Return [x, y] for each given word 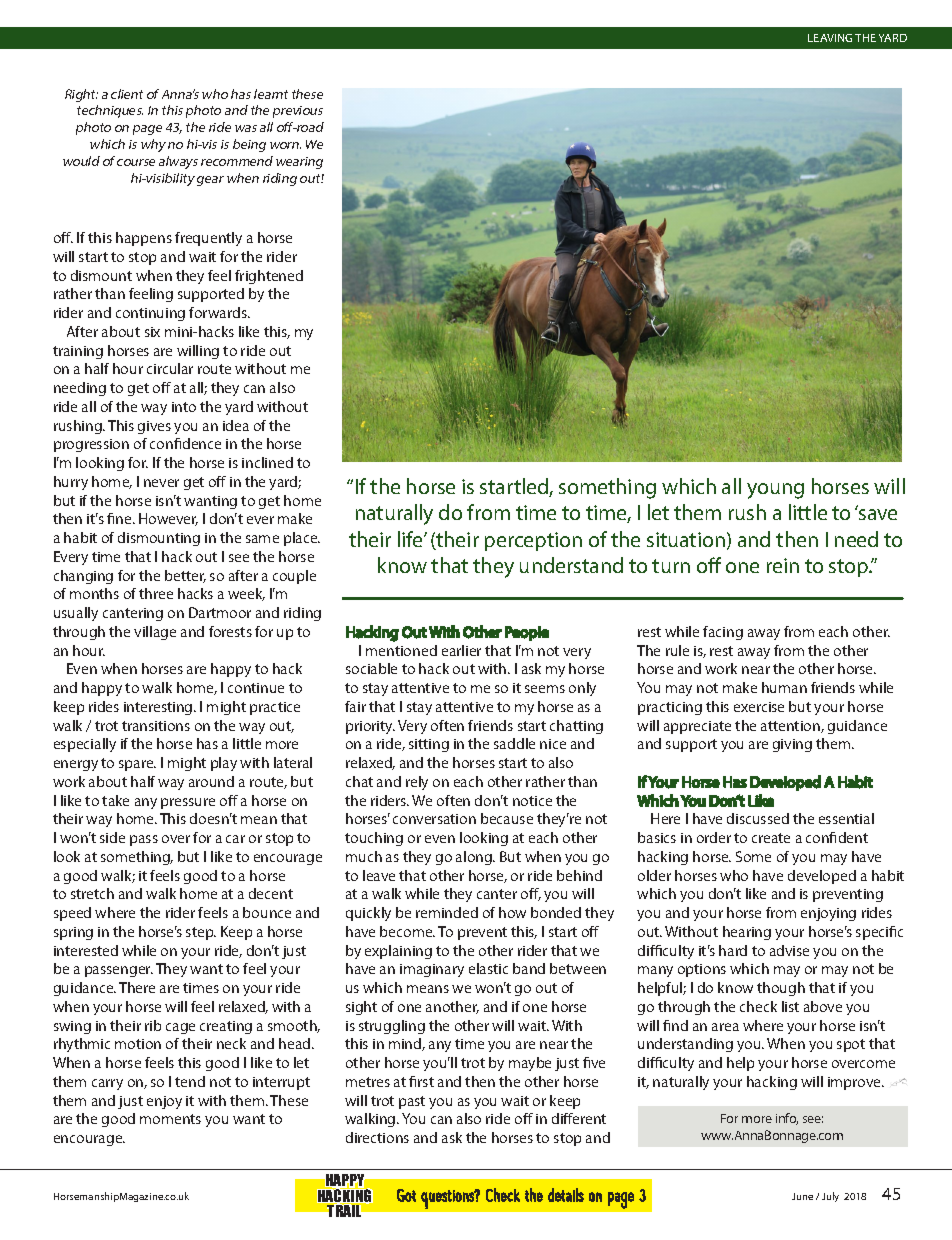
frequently [208, 239]
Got [406, 1195]
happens [144, 239]
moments [170, 1119]
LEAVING [830, 38]
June [802, 1196]
